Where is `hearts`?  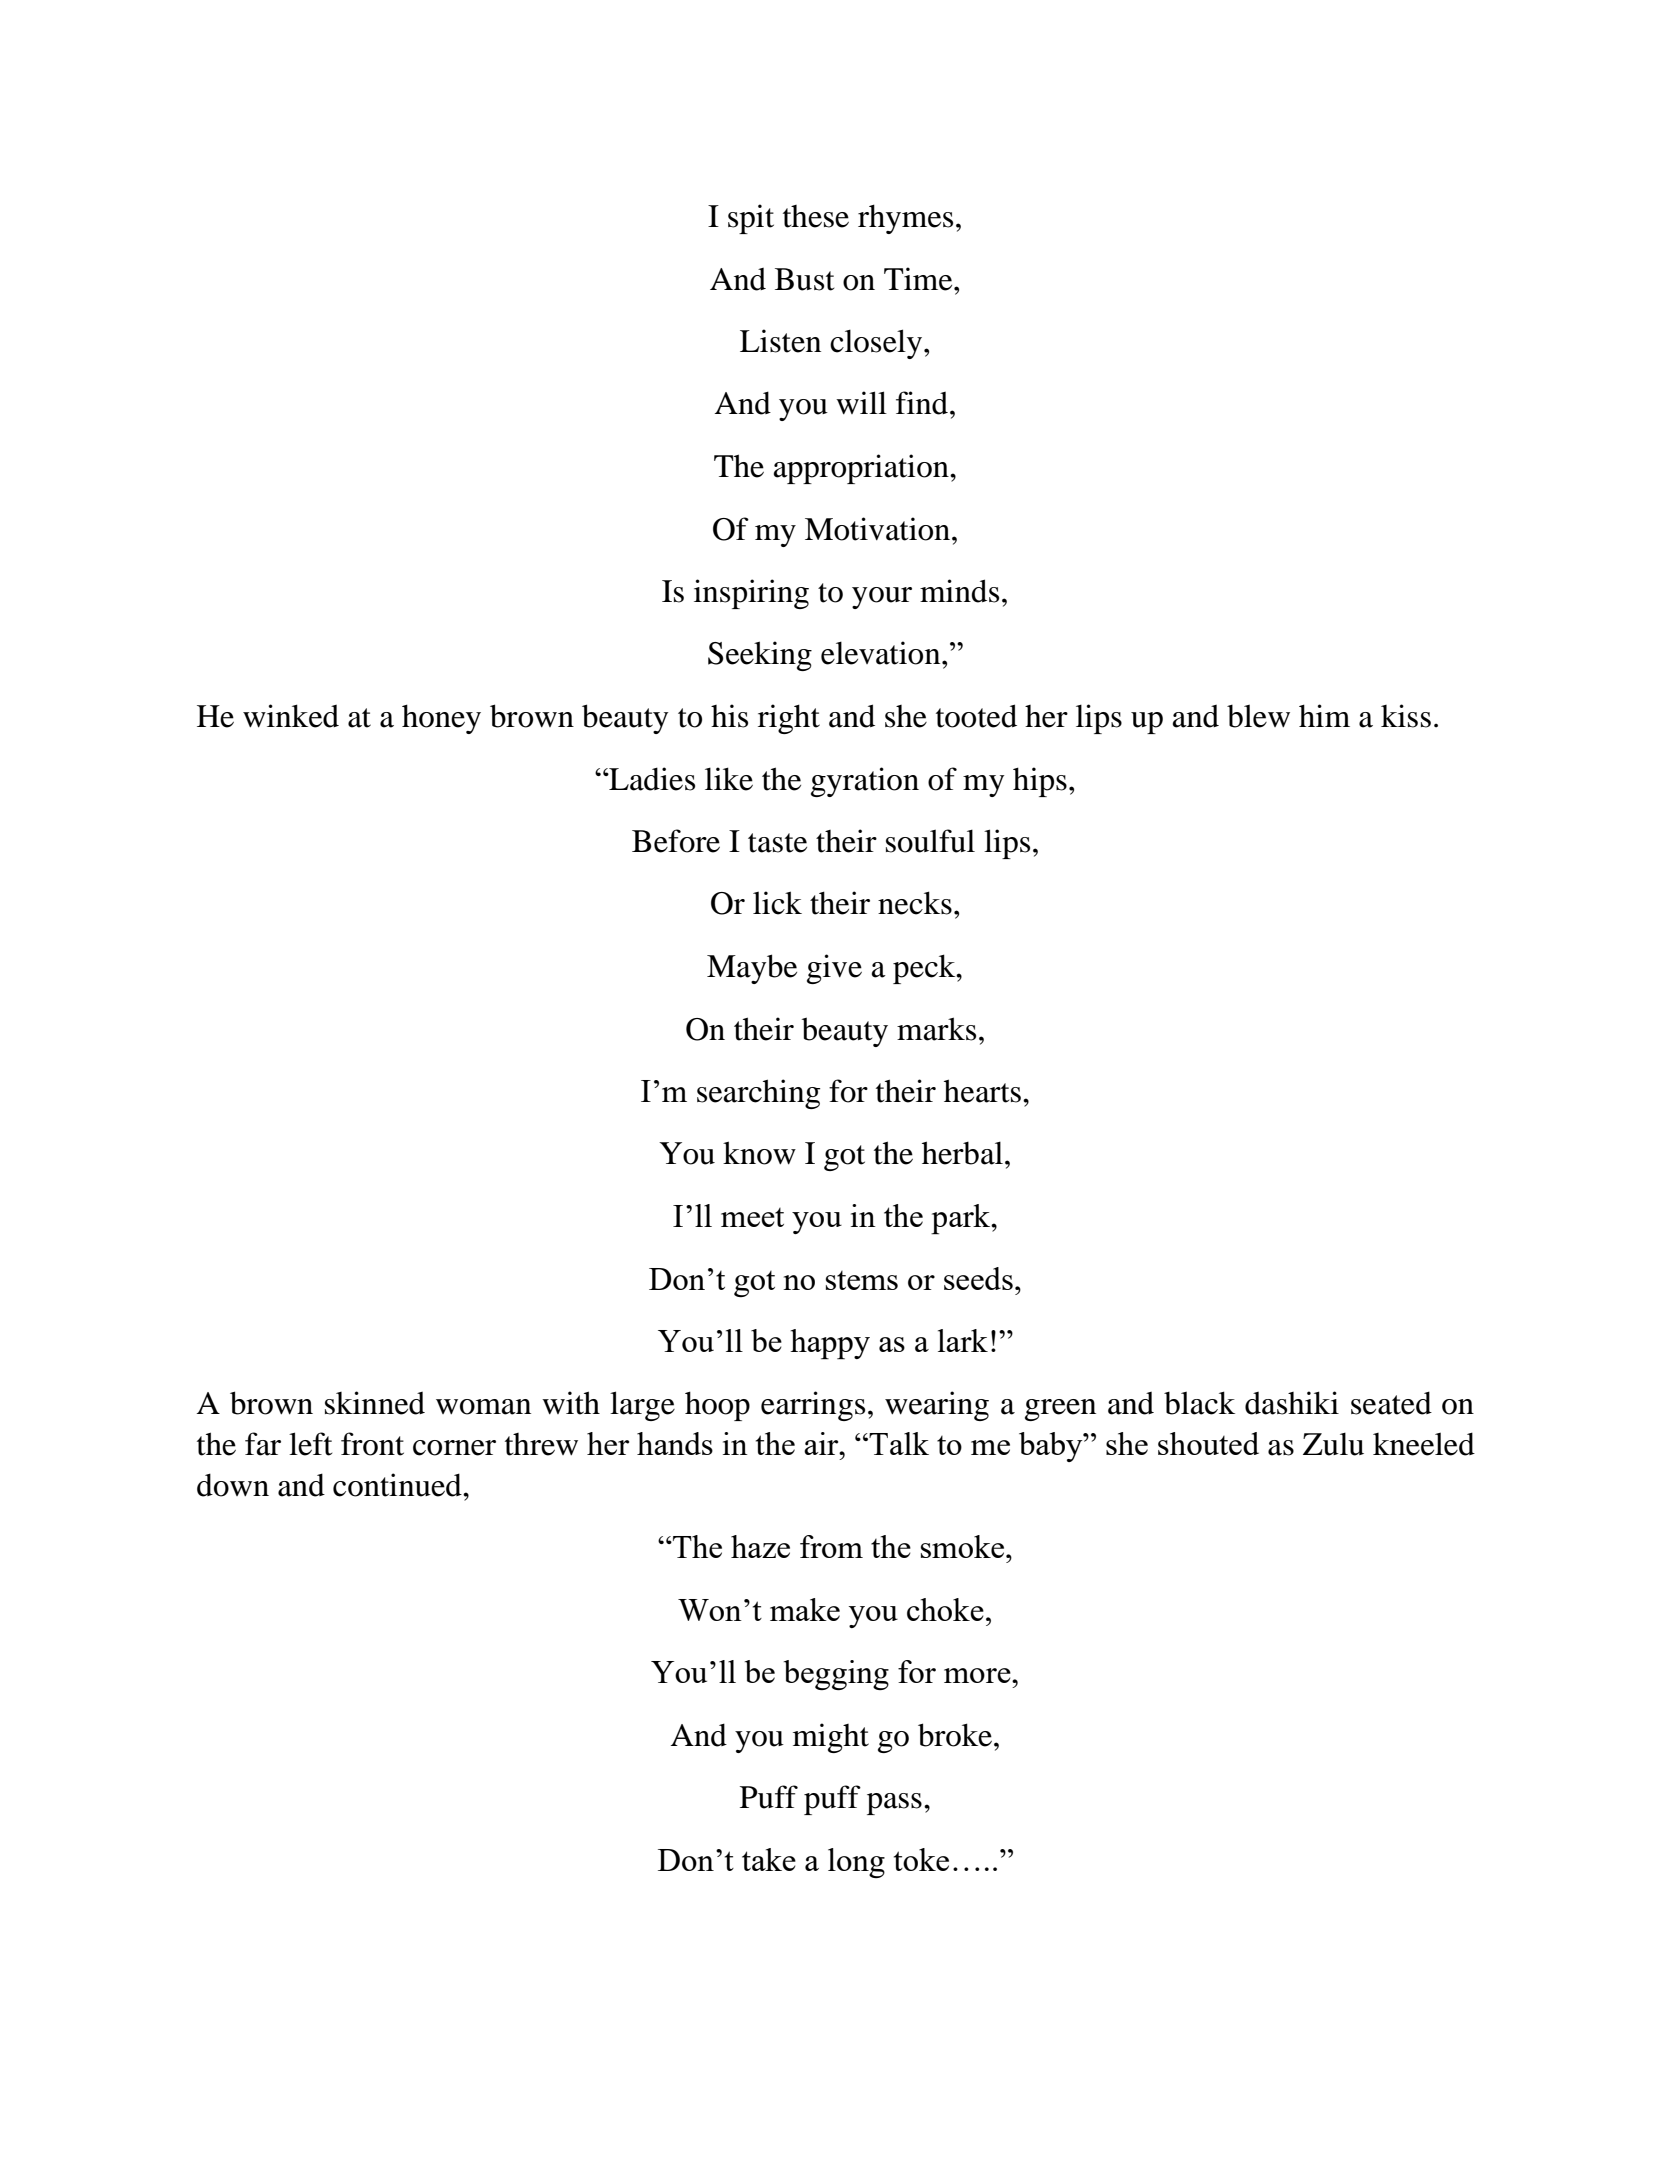 hearts is located at coordinates (982, 1091).
